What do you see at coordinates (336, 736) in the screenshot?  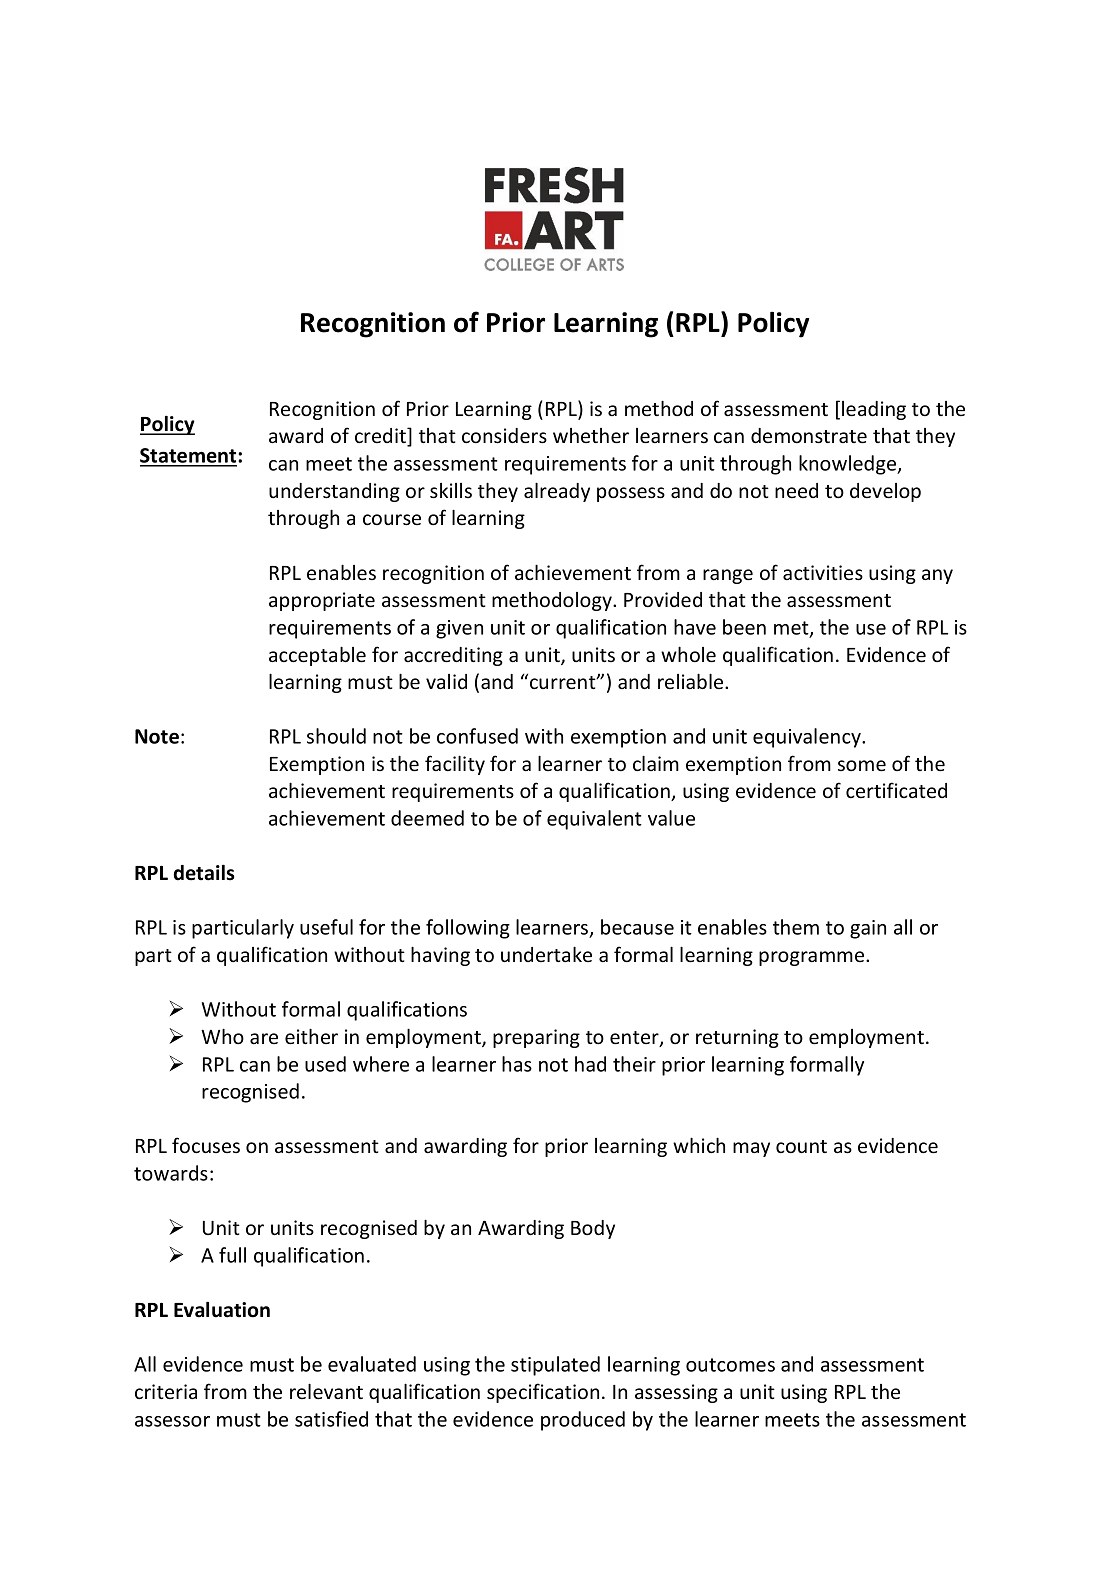 I see `should` at bounding box center [336, 736].
